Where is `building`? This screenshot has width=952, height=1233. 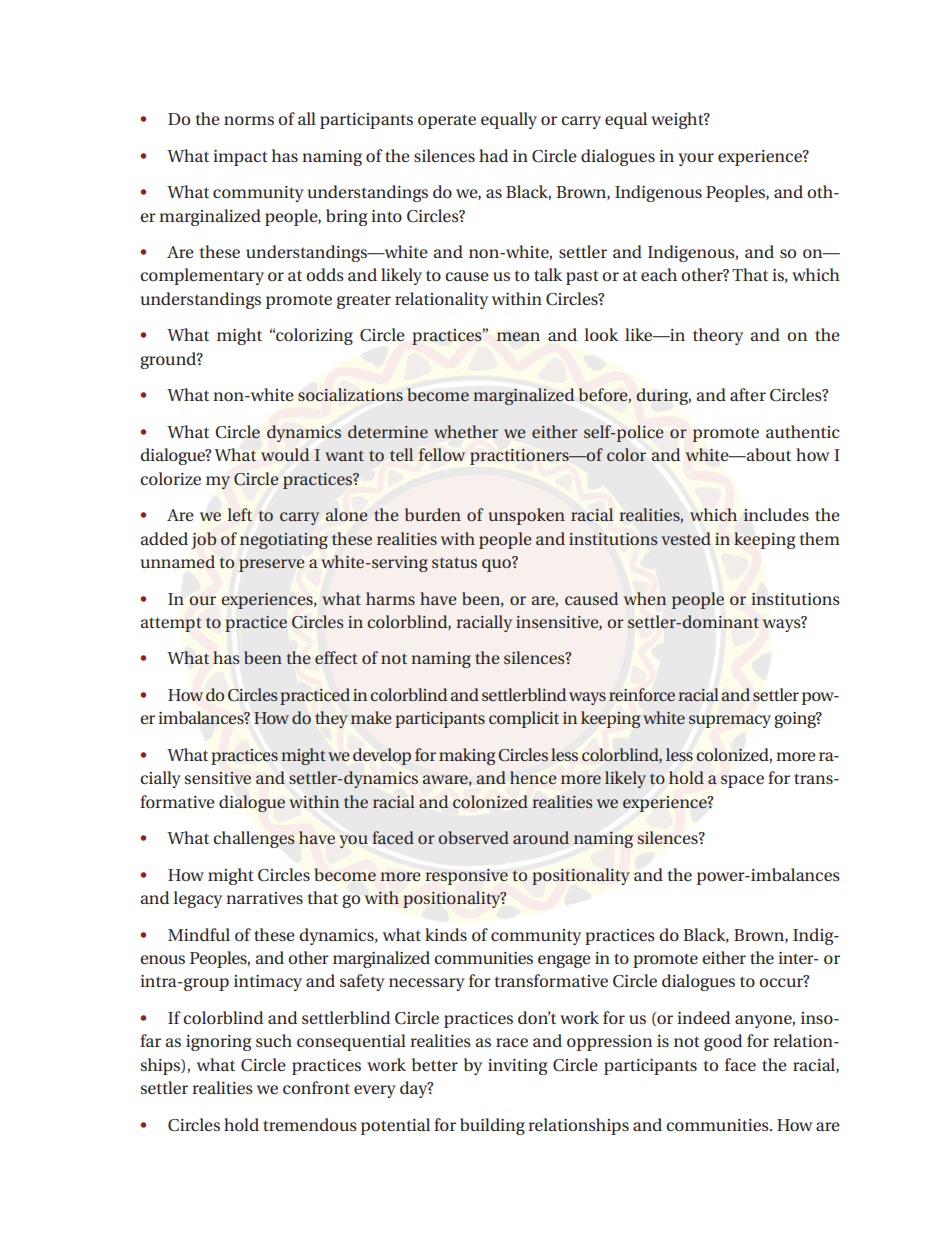
building is located at coordinates (492, 1126).
